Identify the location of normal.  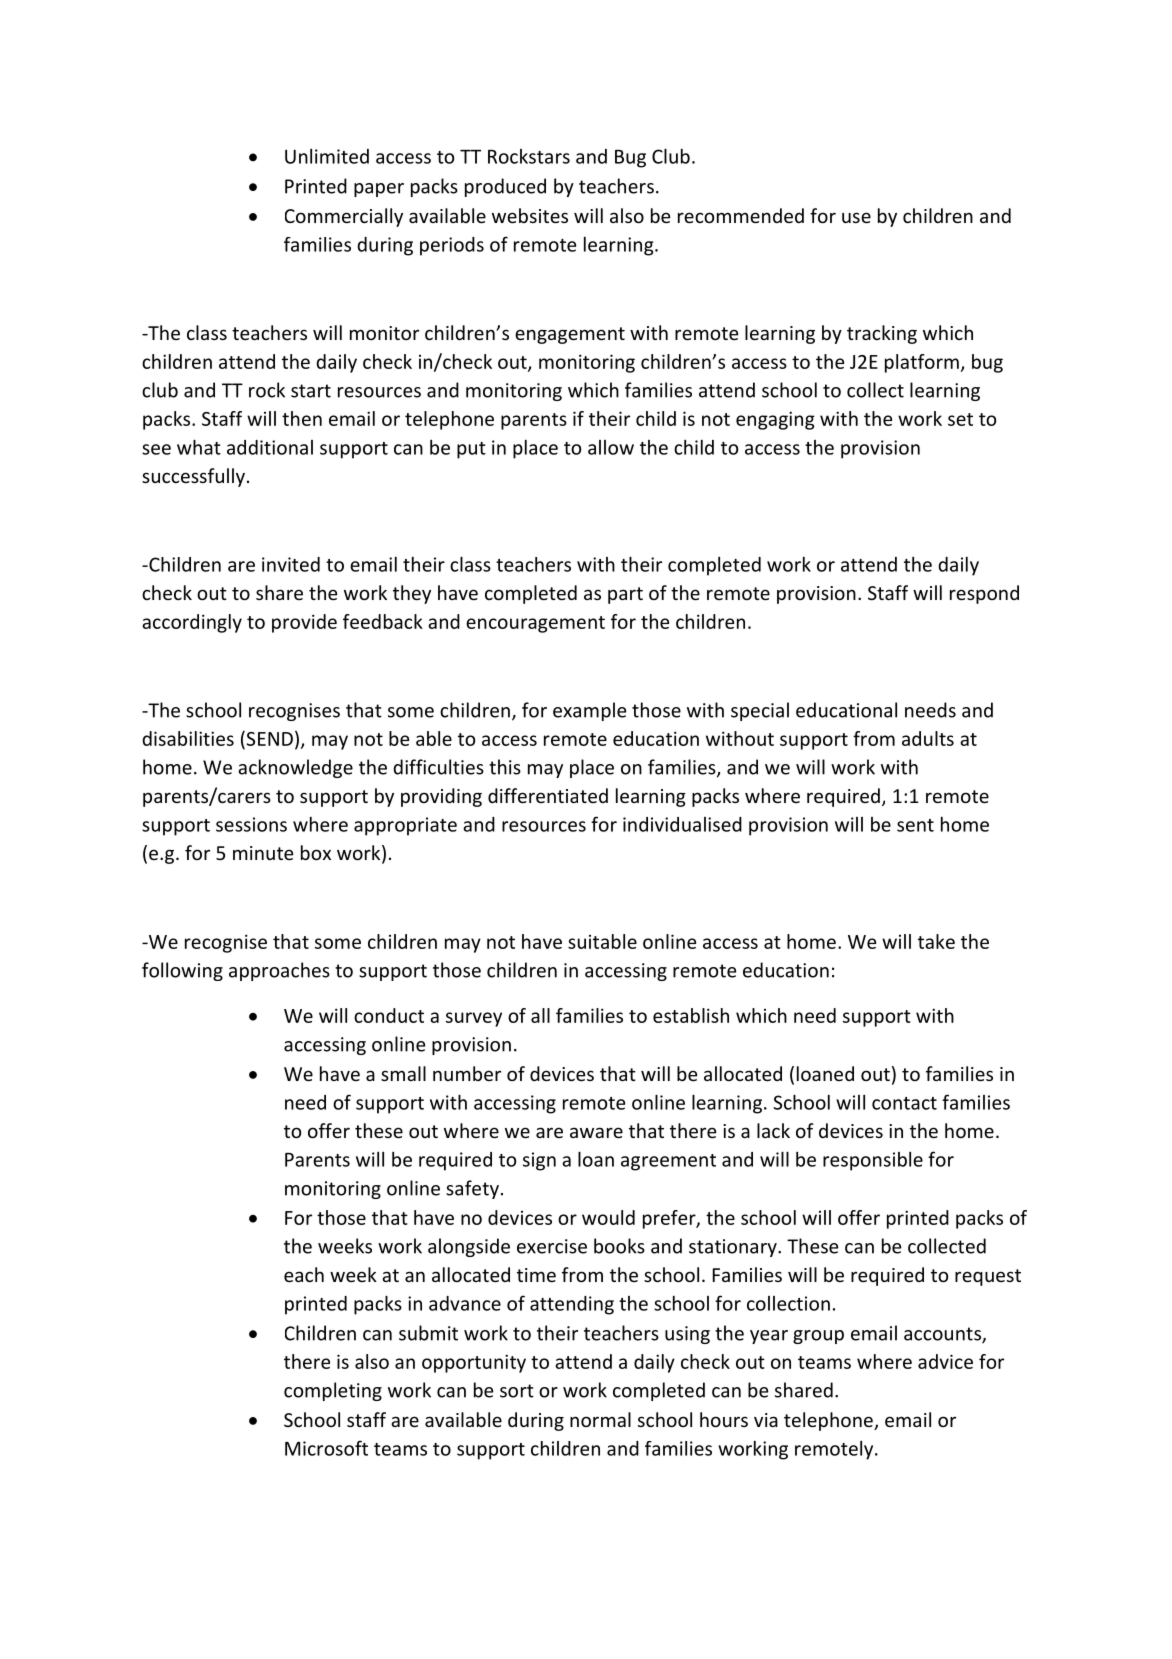
(600, 1419).
